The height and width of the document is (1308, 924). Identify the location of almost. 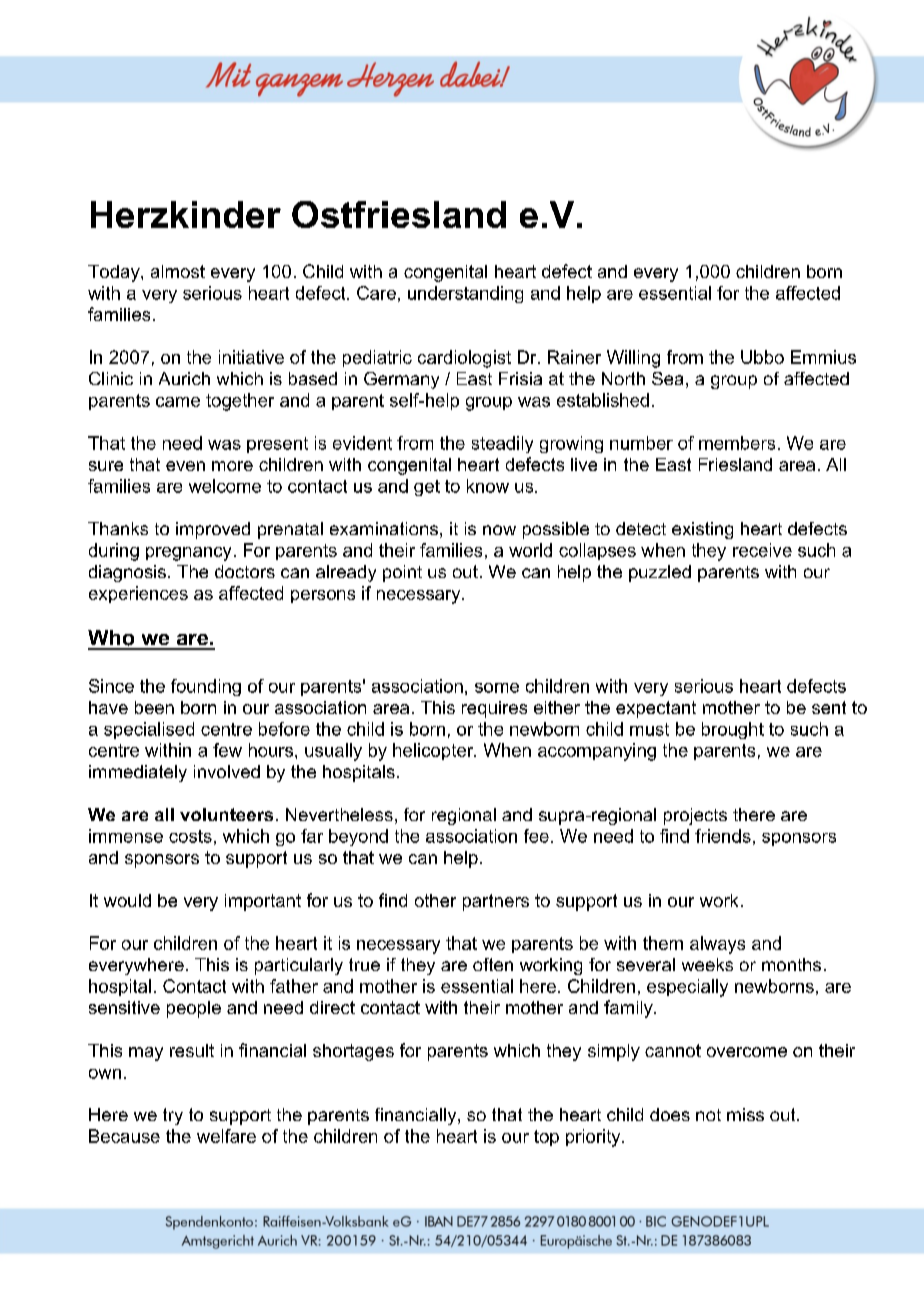
(178, 271).
